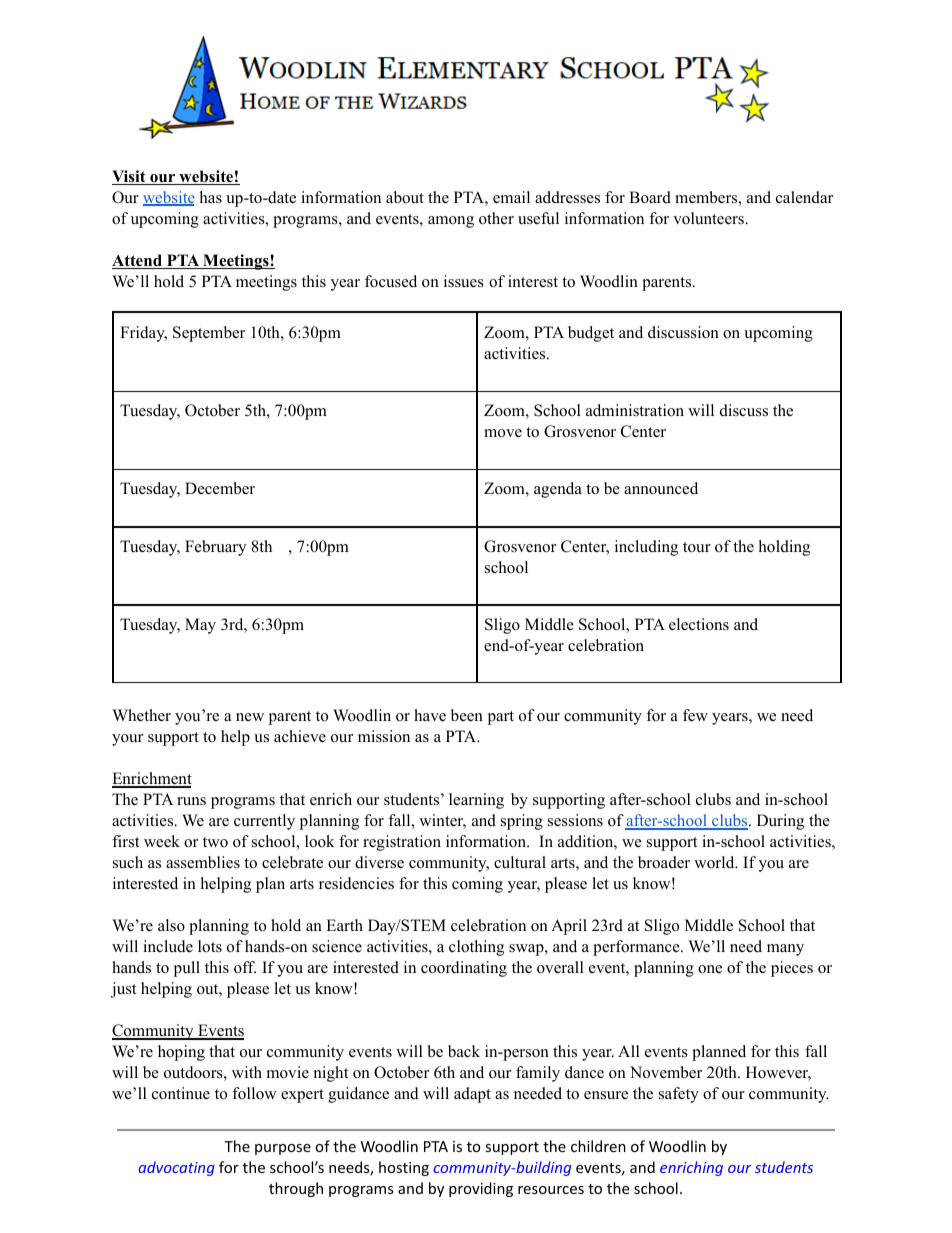 The height and width of the document is (1233, 952). Describe the element at coordinates (709, 218) in the document. I see `volunteers` at that location.
